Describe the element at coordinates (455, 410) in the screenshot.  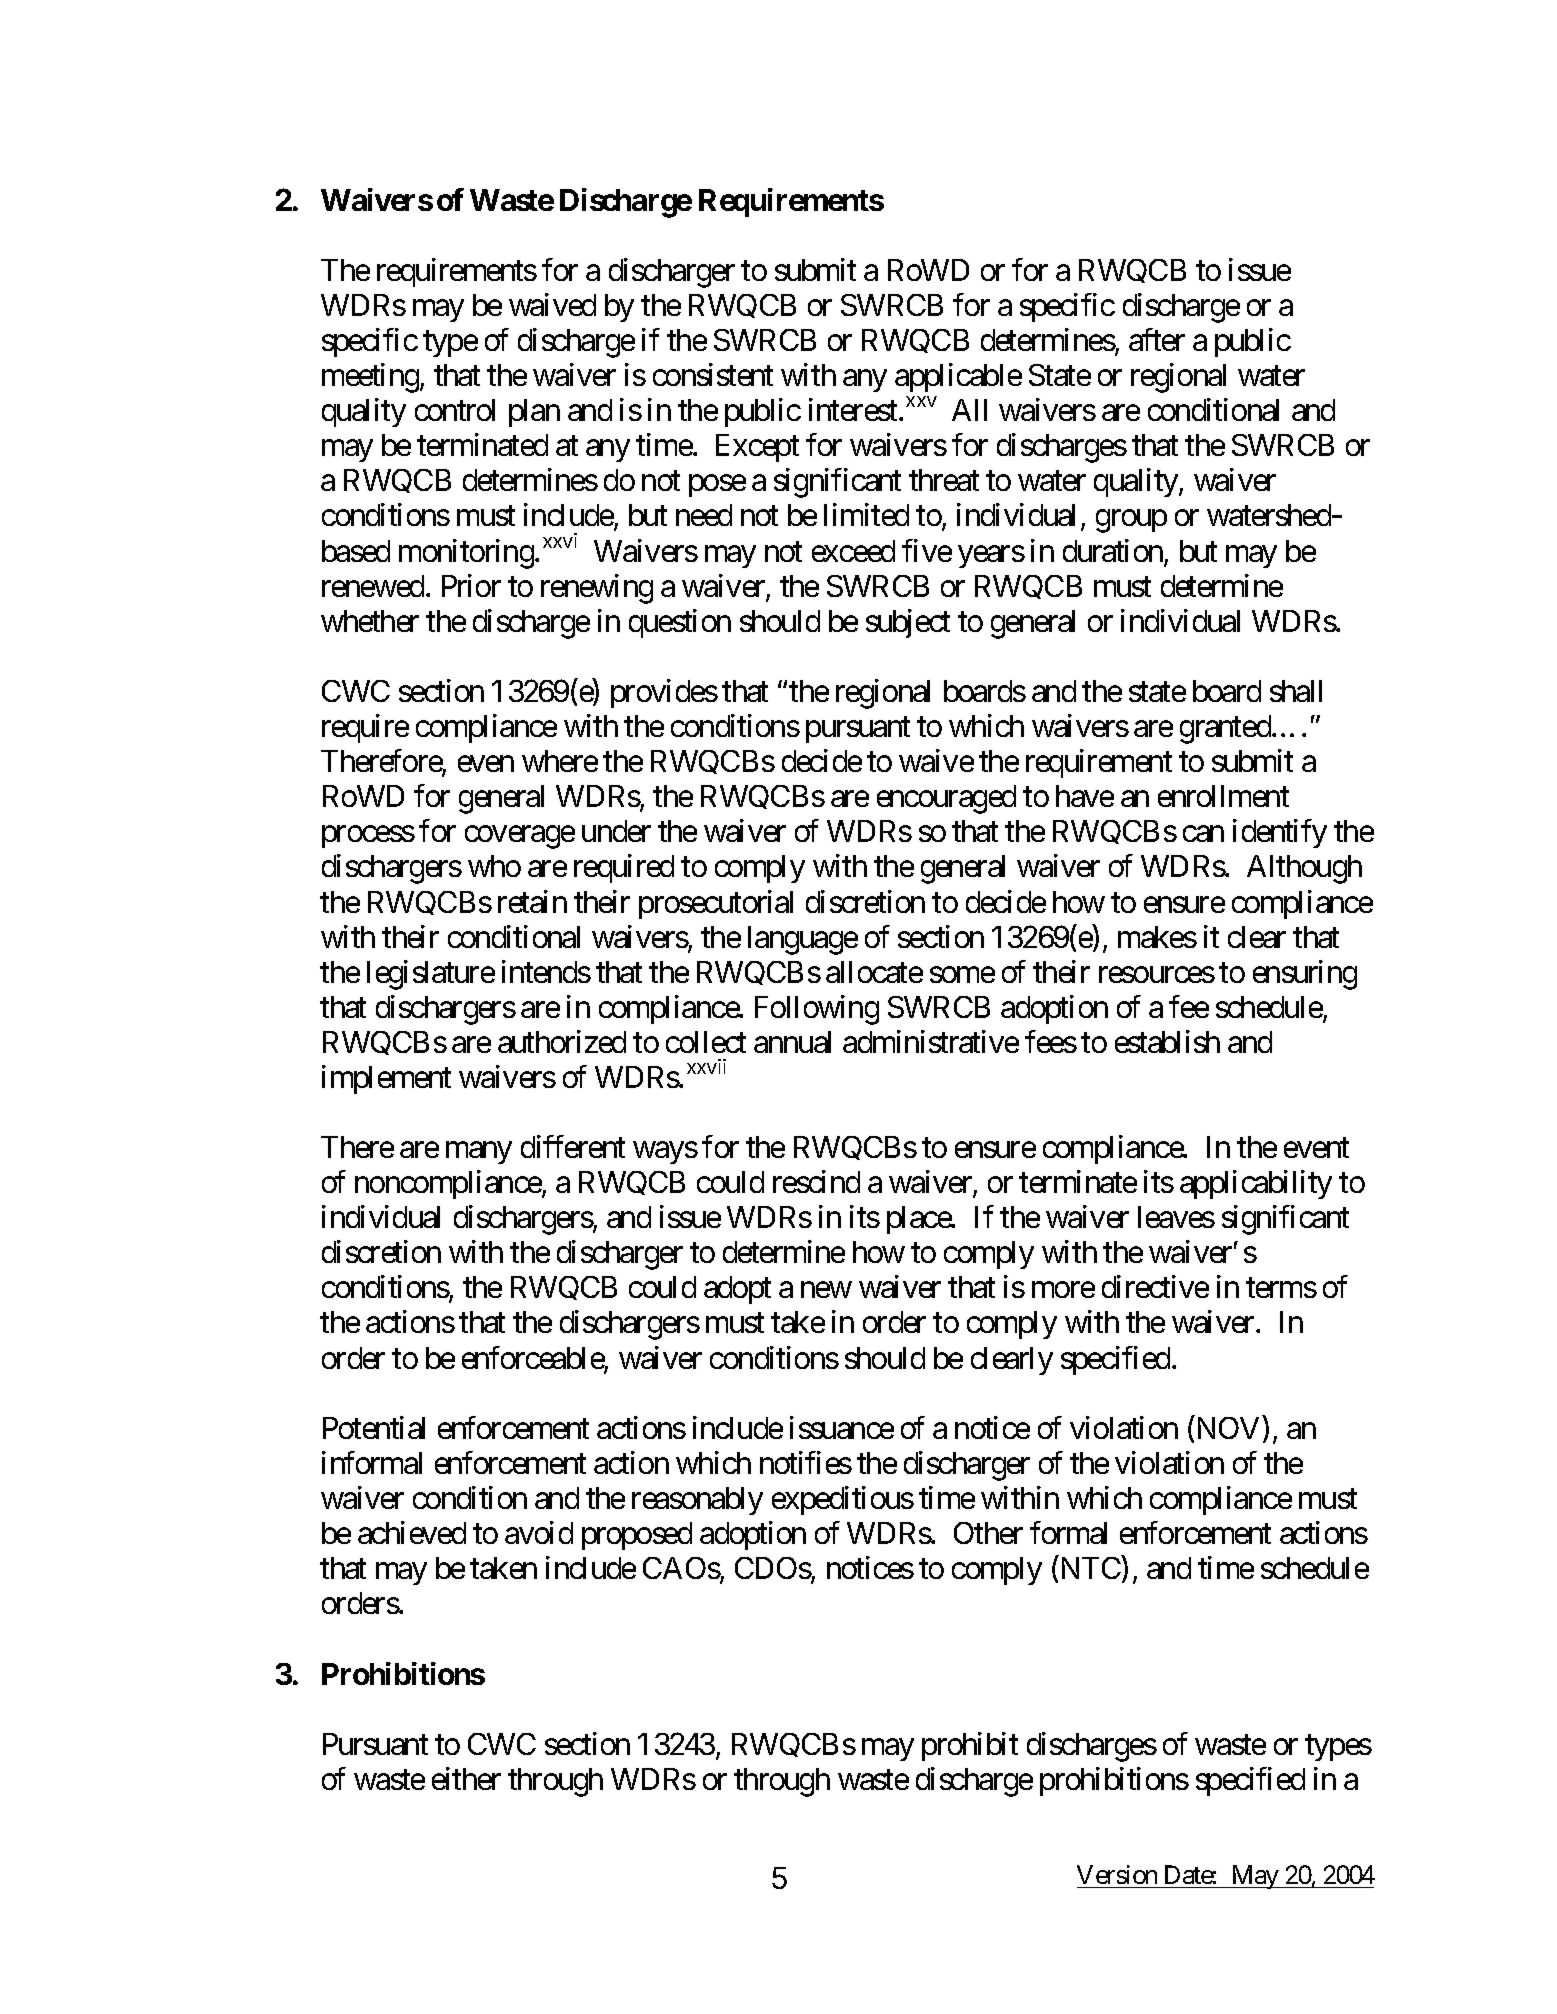
I see `control` at that location.
